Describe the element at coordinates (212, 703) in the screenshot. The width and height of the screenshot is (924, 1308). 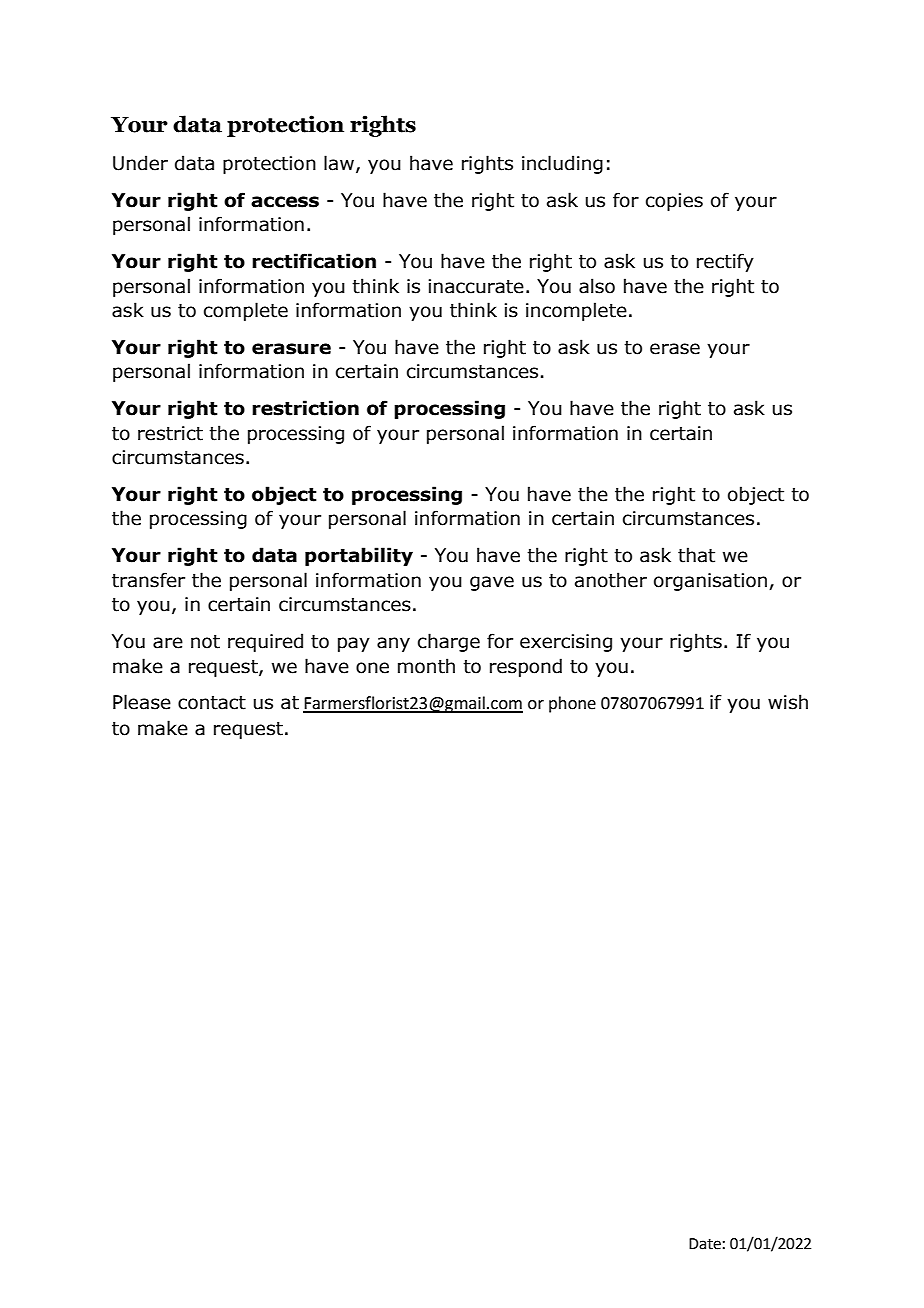
I see `contact` at that location.
